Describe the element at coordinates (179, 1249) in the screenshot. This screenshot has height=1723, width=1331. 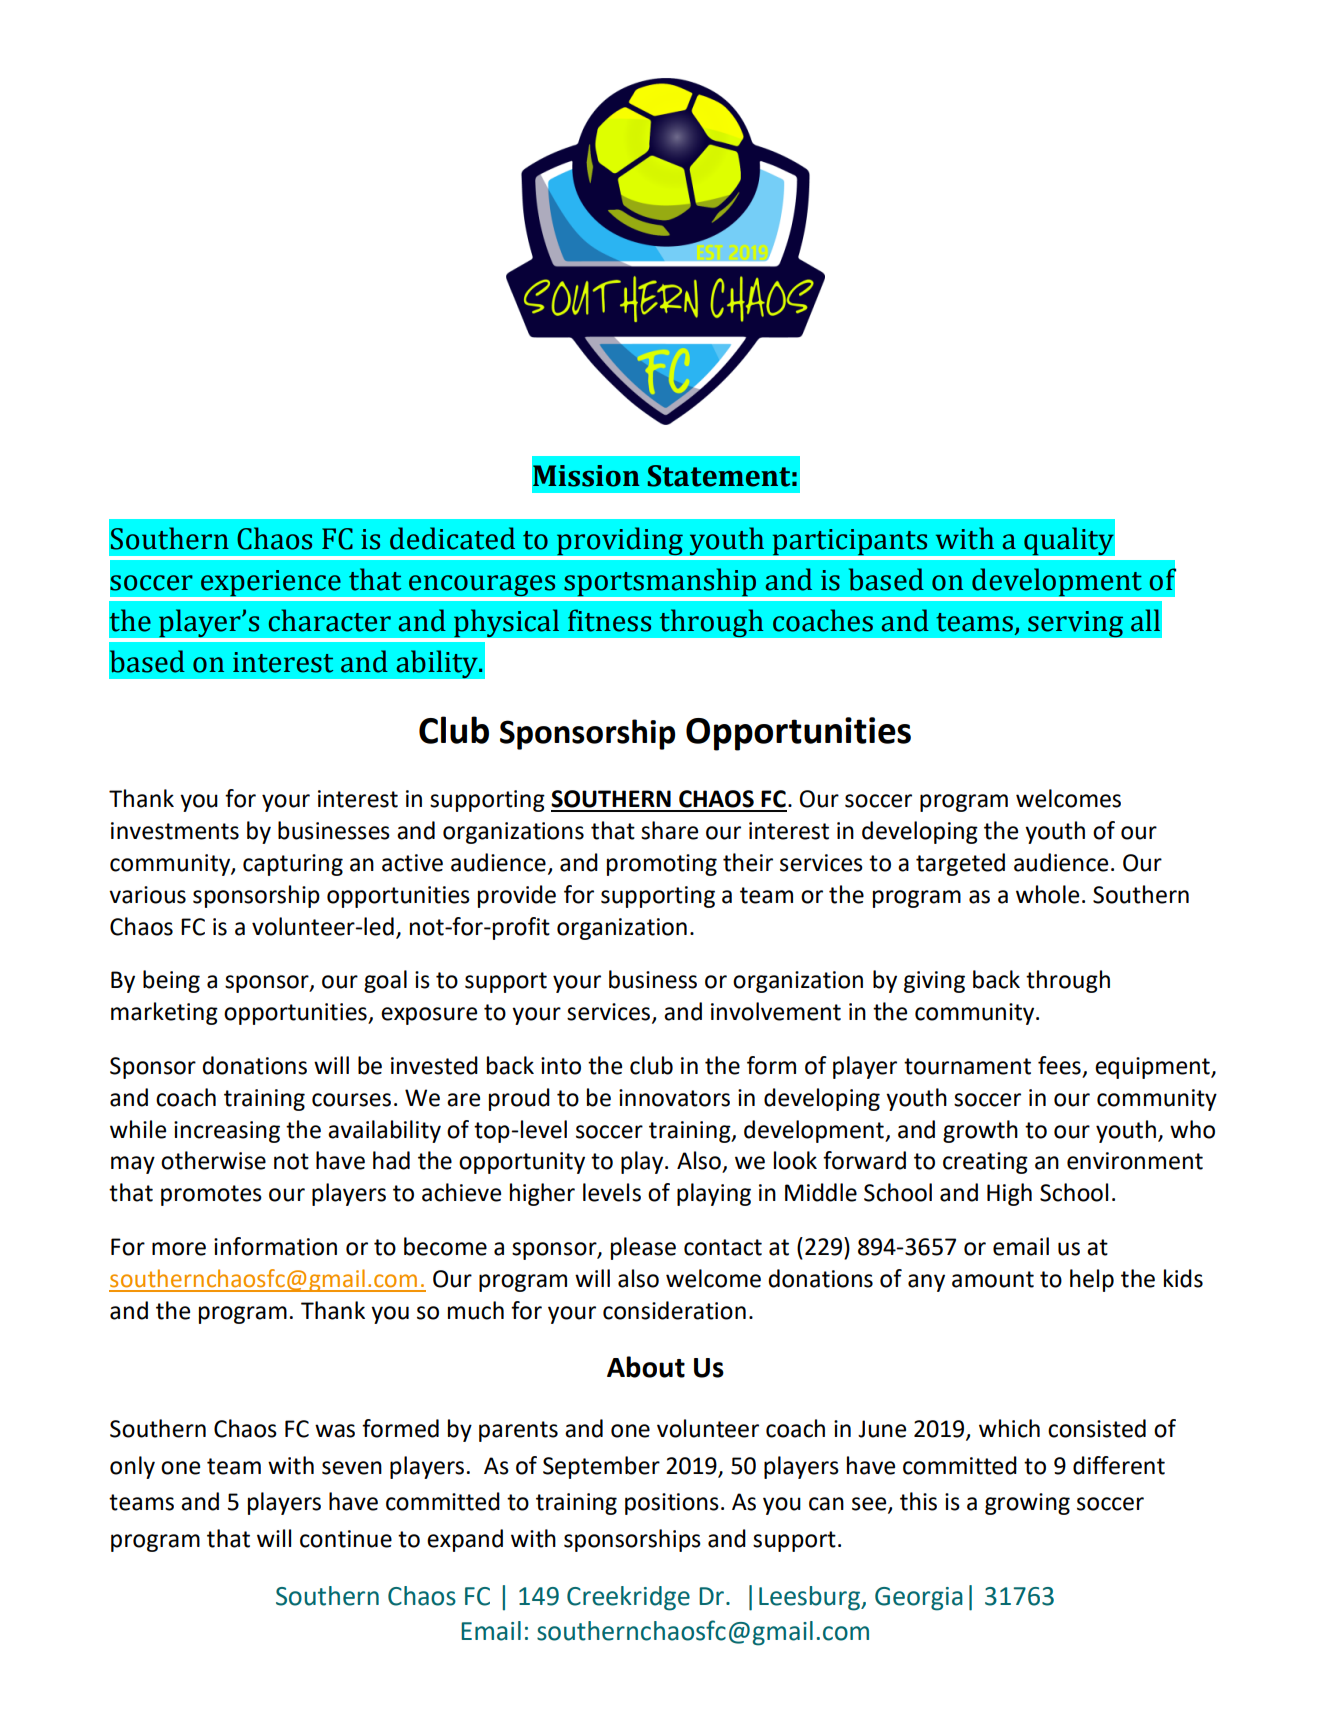
I see `more` at that location.
